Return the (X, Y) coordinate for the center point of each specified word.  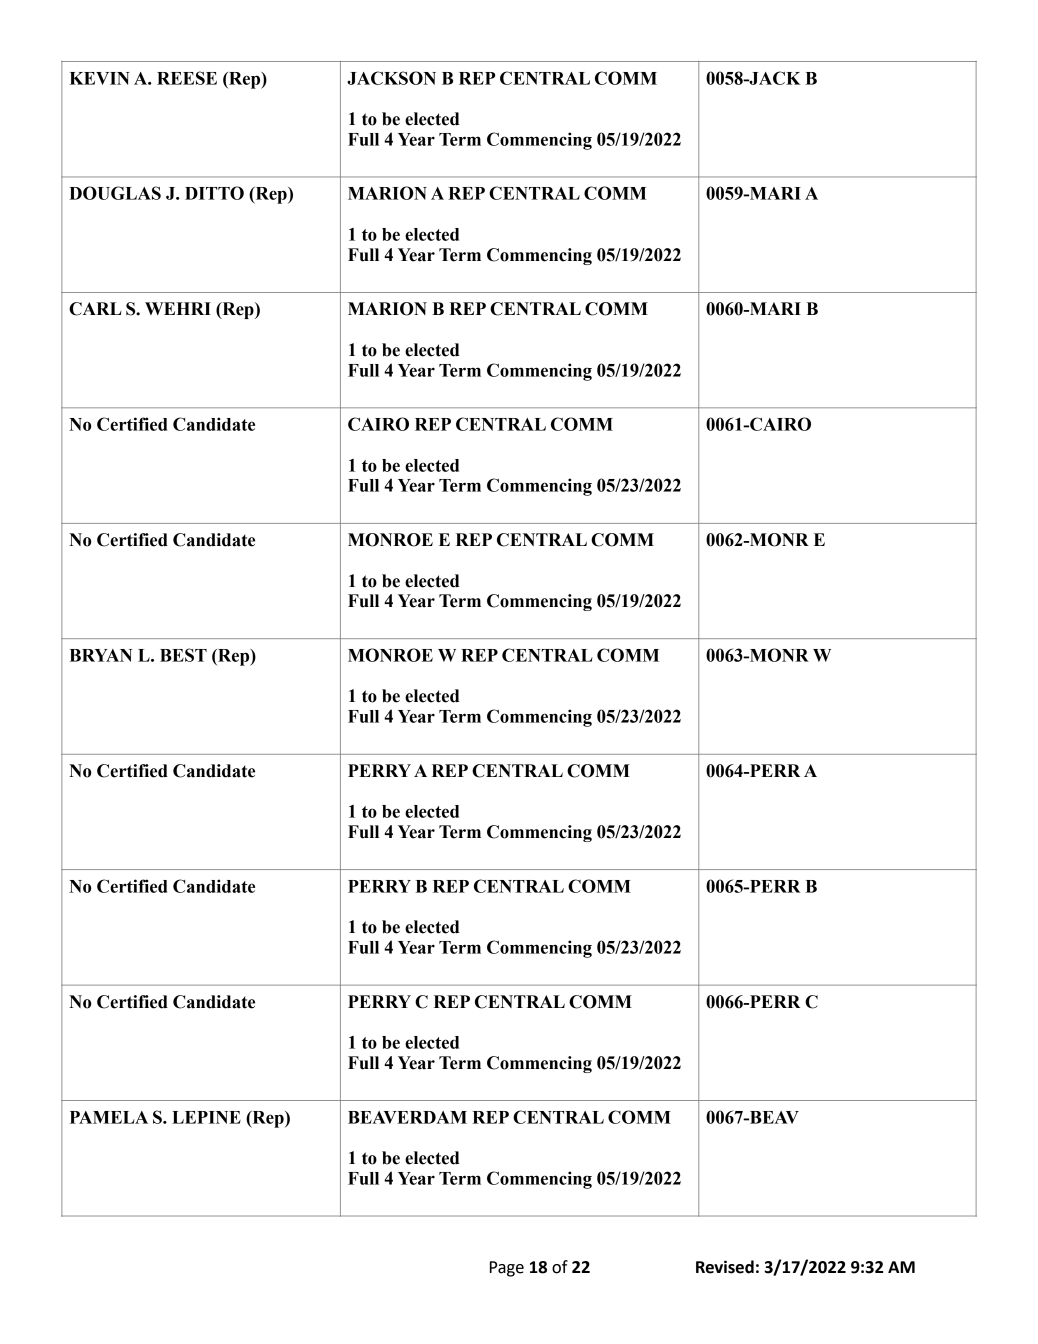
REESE (187, 78)
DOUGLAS (115, 193)
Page (507, 1269)
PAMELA (109, 1117)
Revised (725, 1267)
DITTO (214, 193)
